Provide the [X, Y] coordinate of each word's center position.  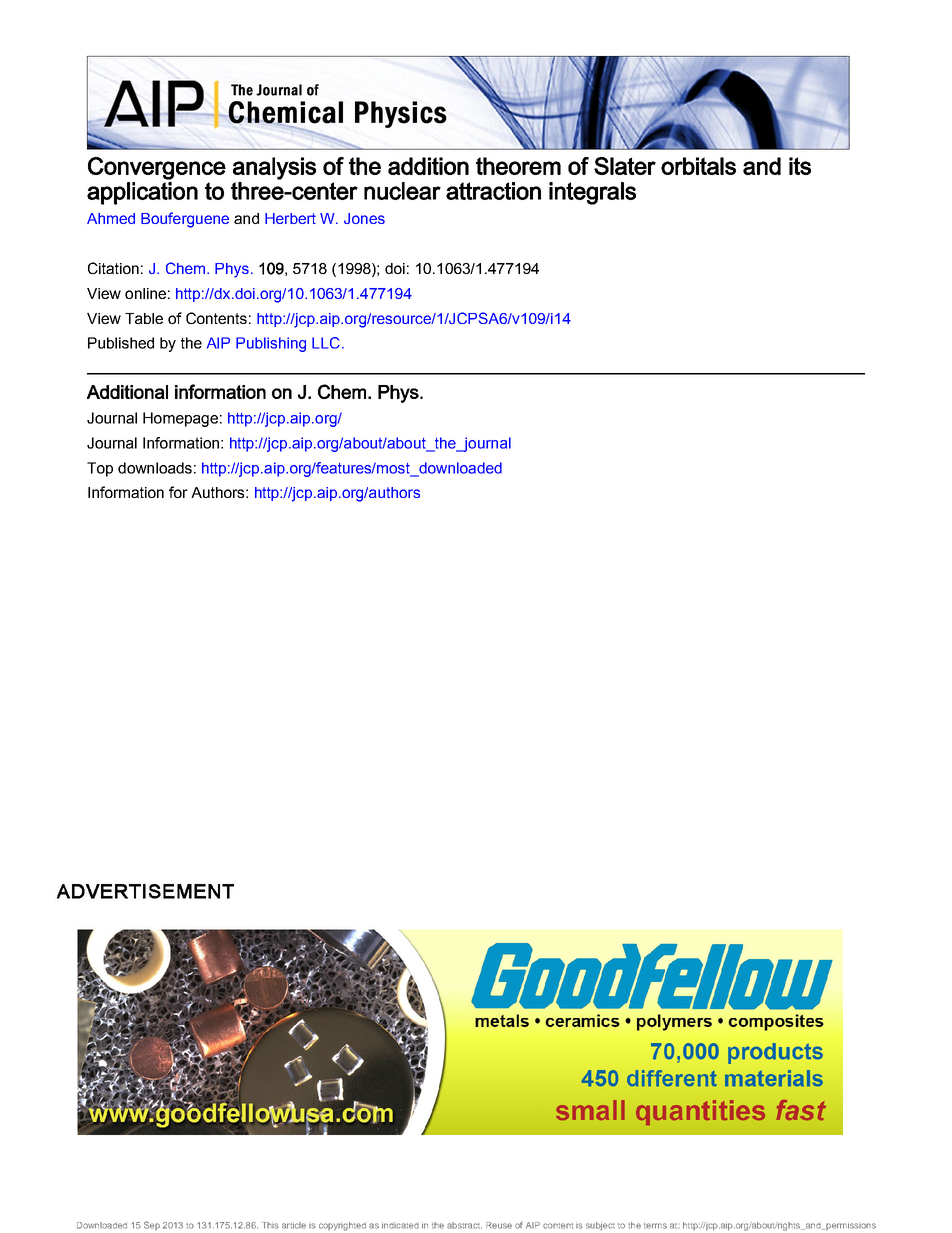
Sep [152, 1225]
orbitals [698, 166]
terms [655, 1226]
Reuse [499, 1225]
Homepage [180, 419]
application [142, 193]
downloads [155, 468]
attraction [493, 191]
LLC [326, 343]
